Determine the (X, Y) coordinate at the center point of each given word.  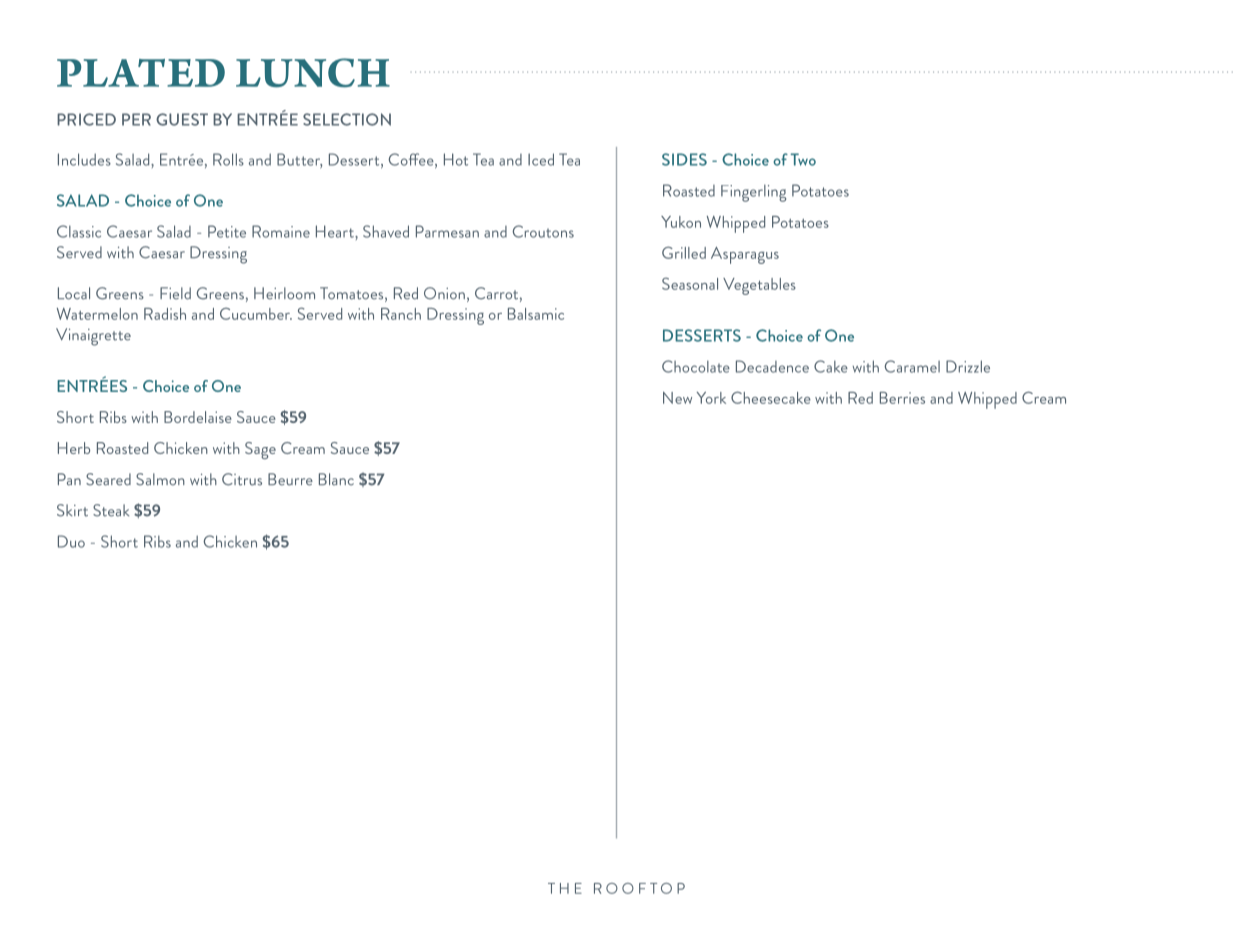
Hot (456, 159)
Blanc (336, 479)
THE (565, 888)
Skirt (72, 510)
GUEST (182, 119)
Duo (71, 541)
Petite (227, 231)
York (711, 398)
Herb (74, 448)
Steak (111, 510)
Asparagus (745, 255)
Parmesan (447, 231)
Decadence (772, 366)
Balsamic (536, 314)
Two (803, 159)
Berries (902, 398)
